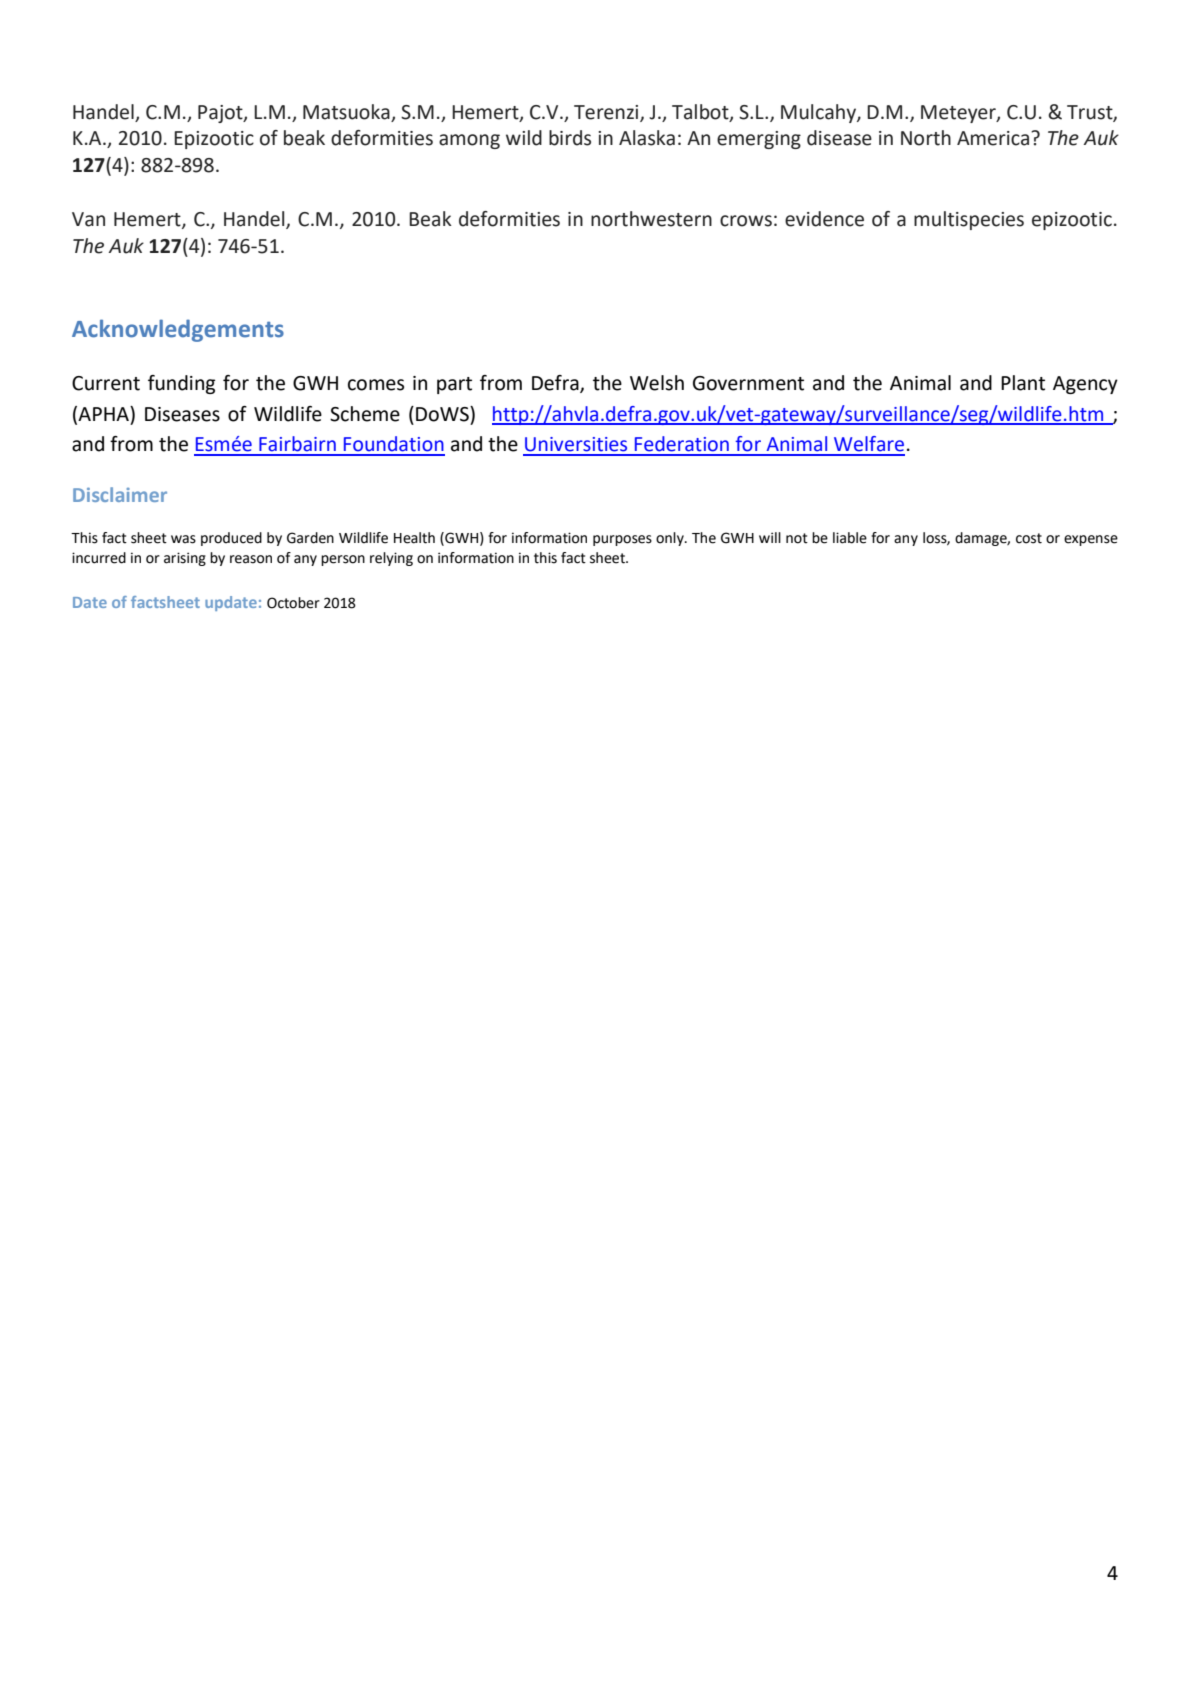 This image has width=1190, height=1683. Describe the element at coordinates (293, 603) in the image. I see `October` at that location.
